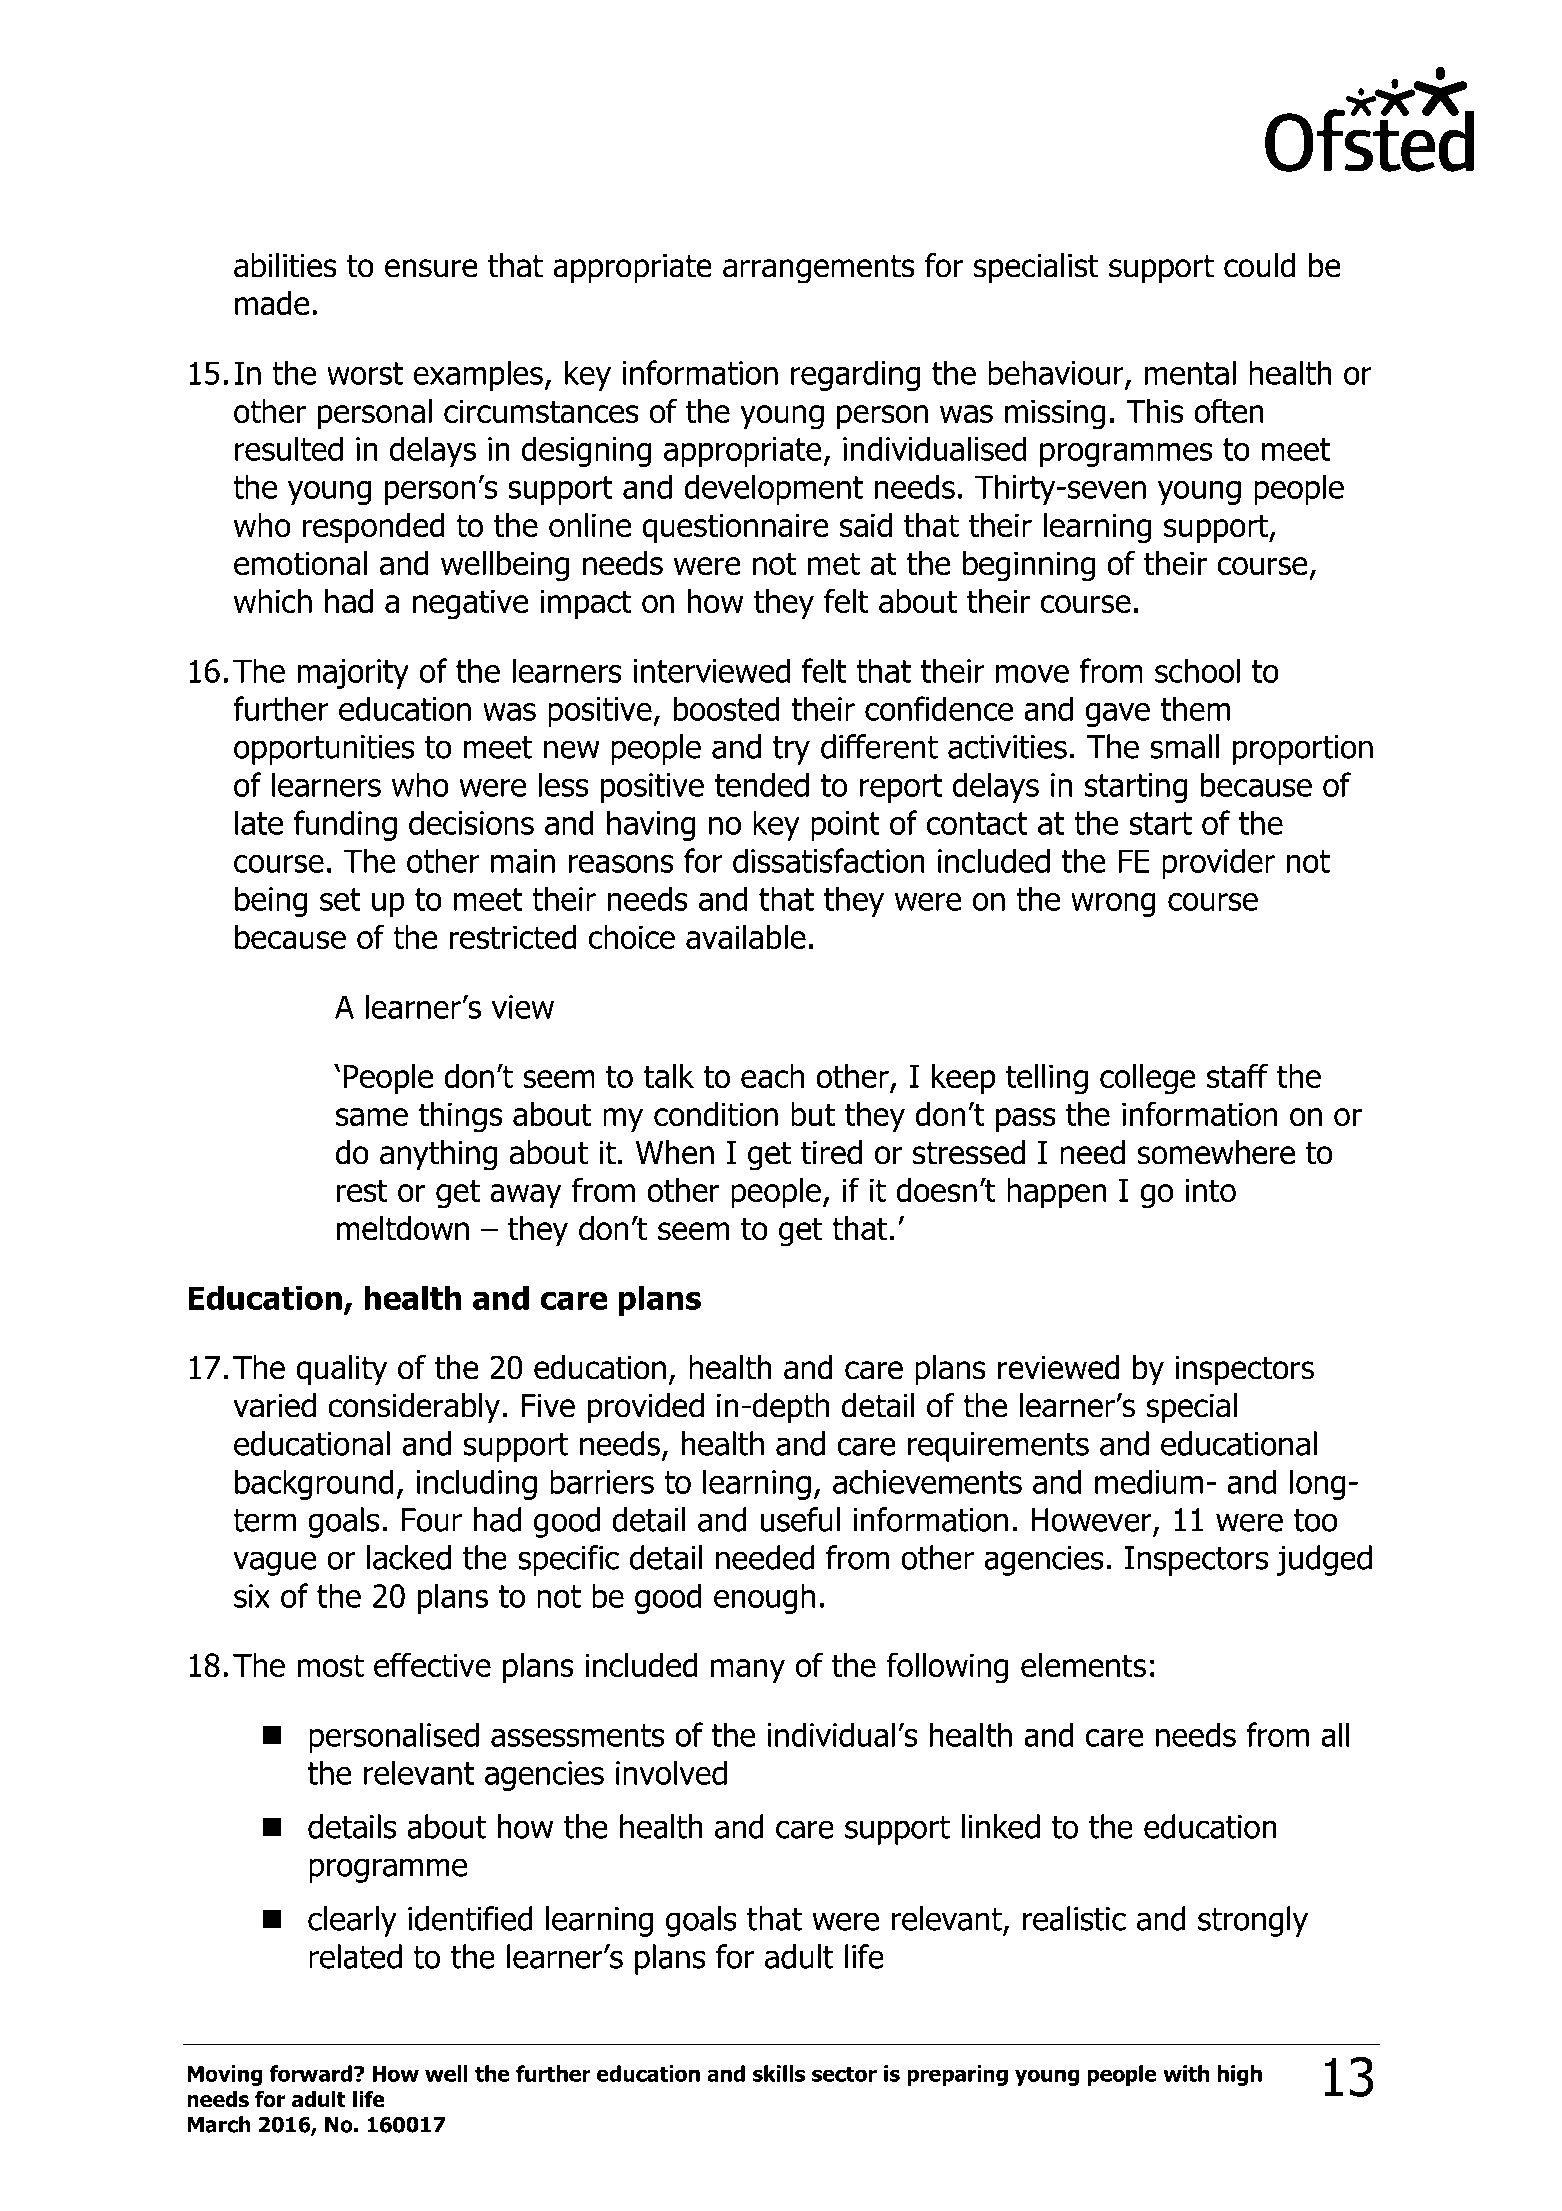 This page has height=2211, width=1562. Describe the element at coordinates (310, 2073) in the page. I see `forward` at that location.
